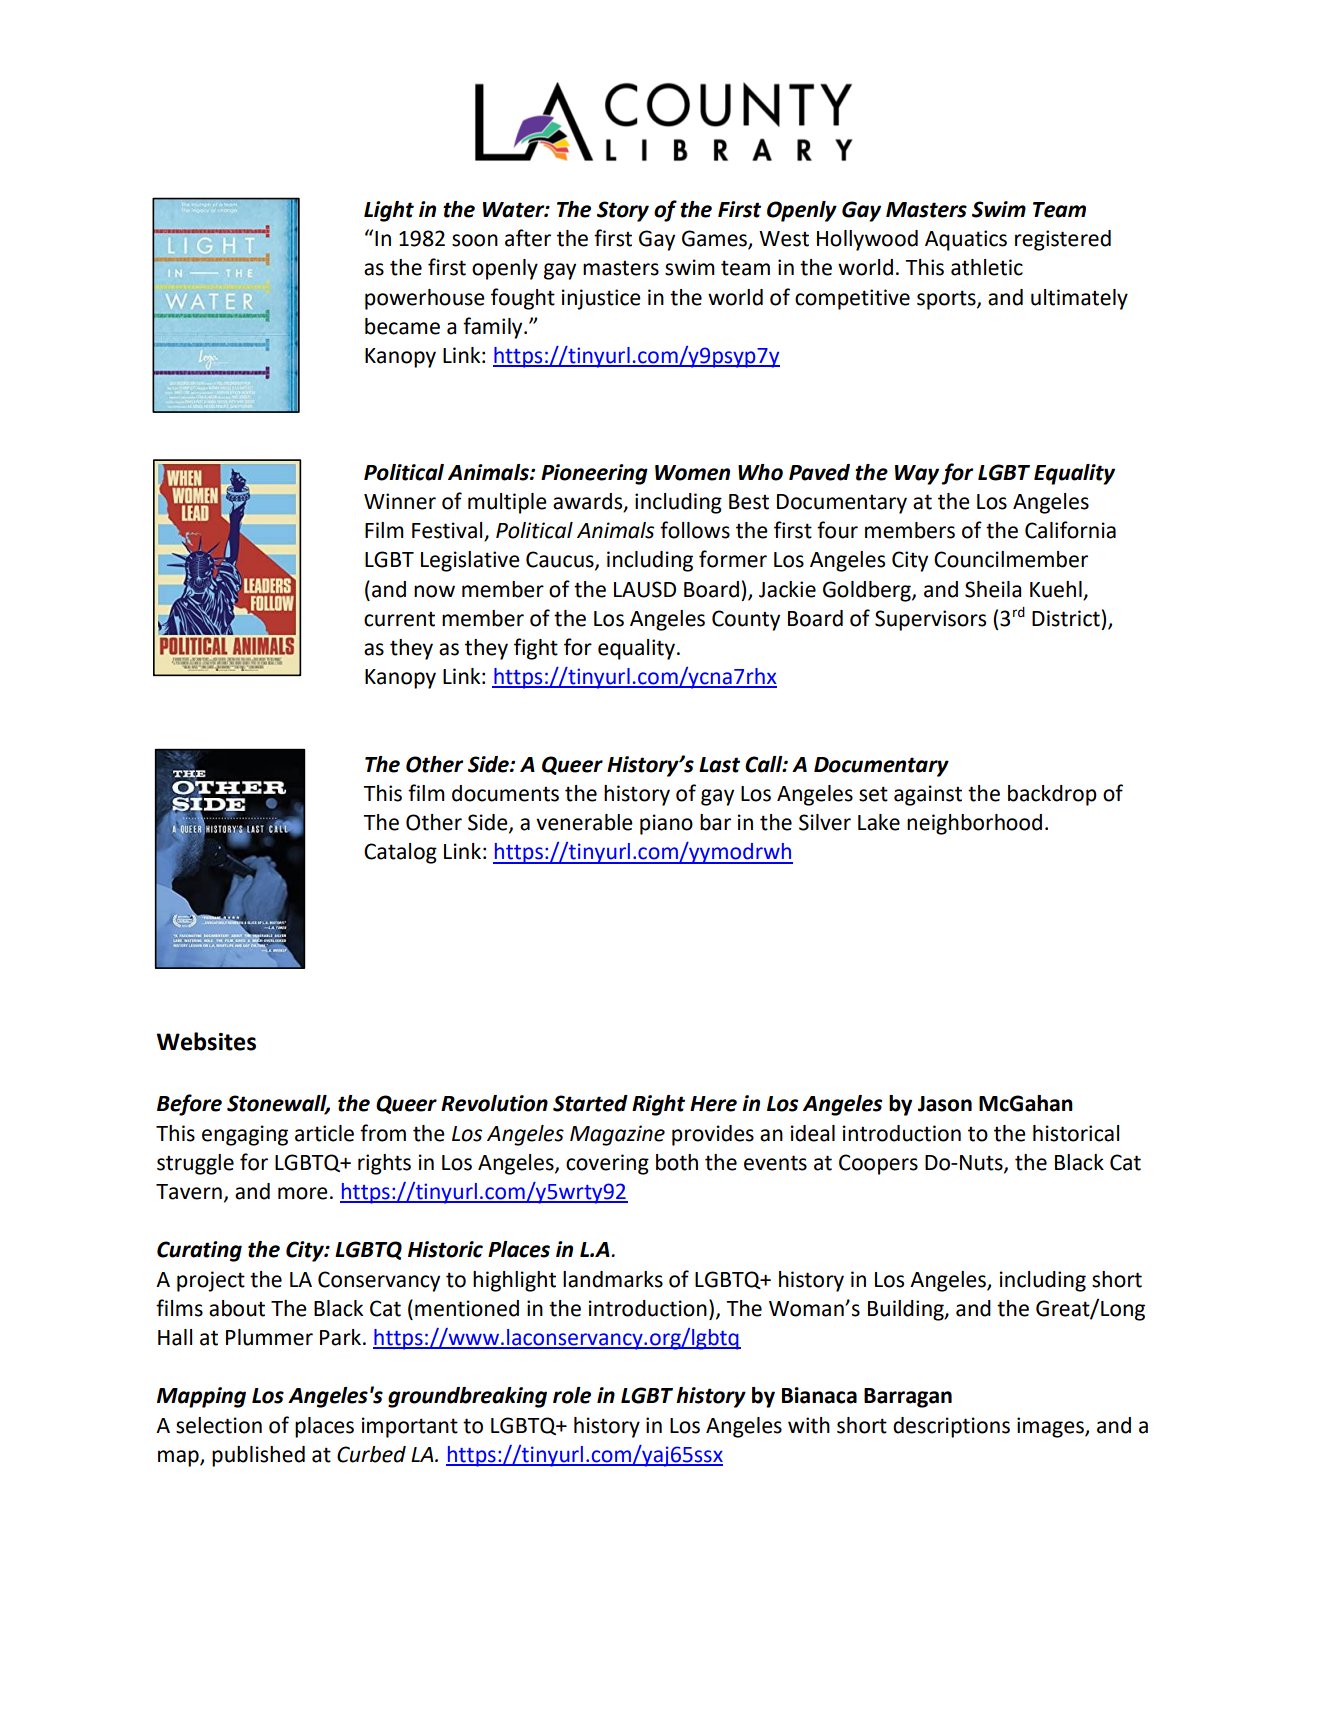 The width and height of the screenshot is (1330, 1722). What do you see at coordinates (928, 795) in the screenshot?
I see `against` at bounding box center [928, 795].
